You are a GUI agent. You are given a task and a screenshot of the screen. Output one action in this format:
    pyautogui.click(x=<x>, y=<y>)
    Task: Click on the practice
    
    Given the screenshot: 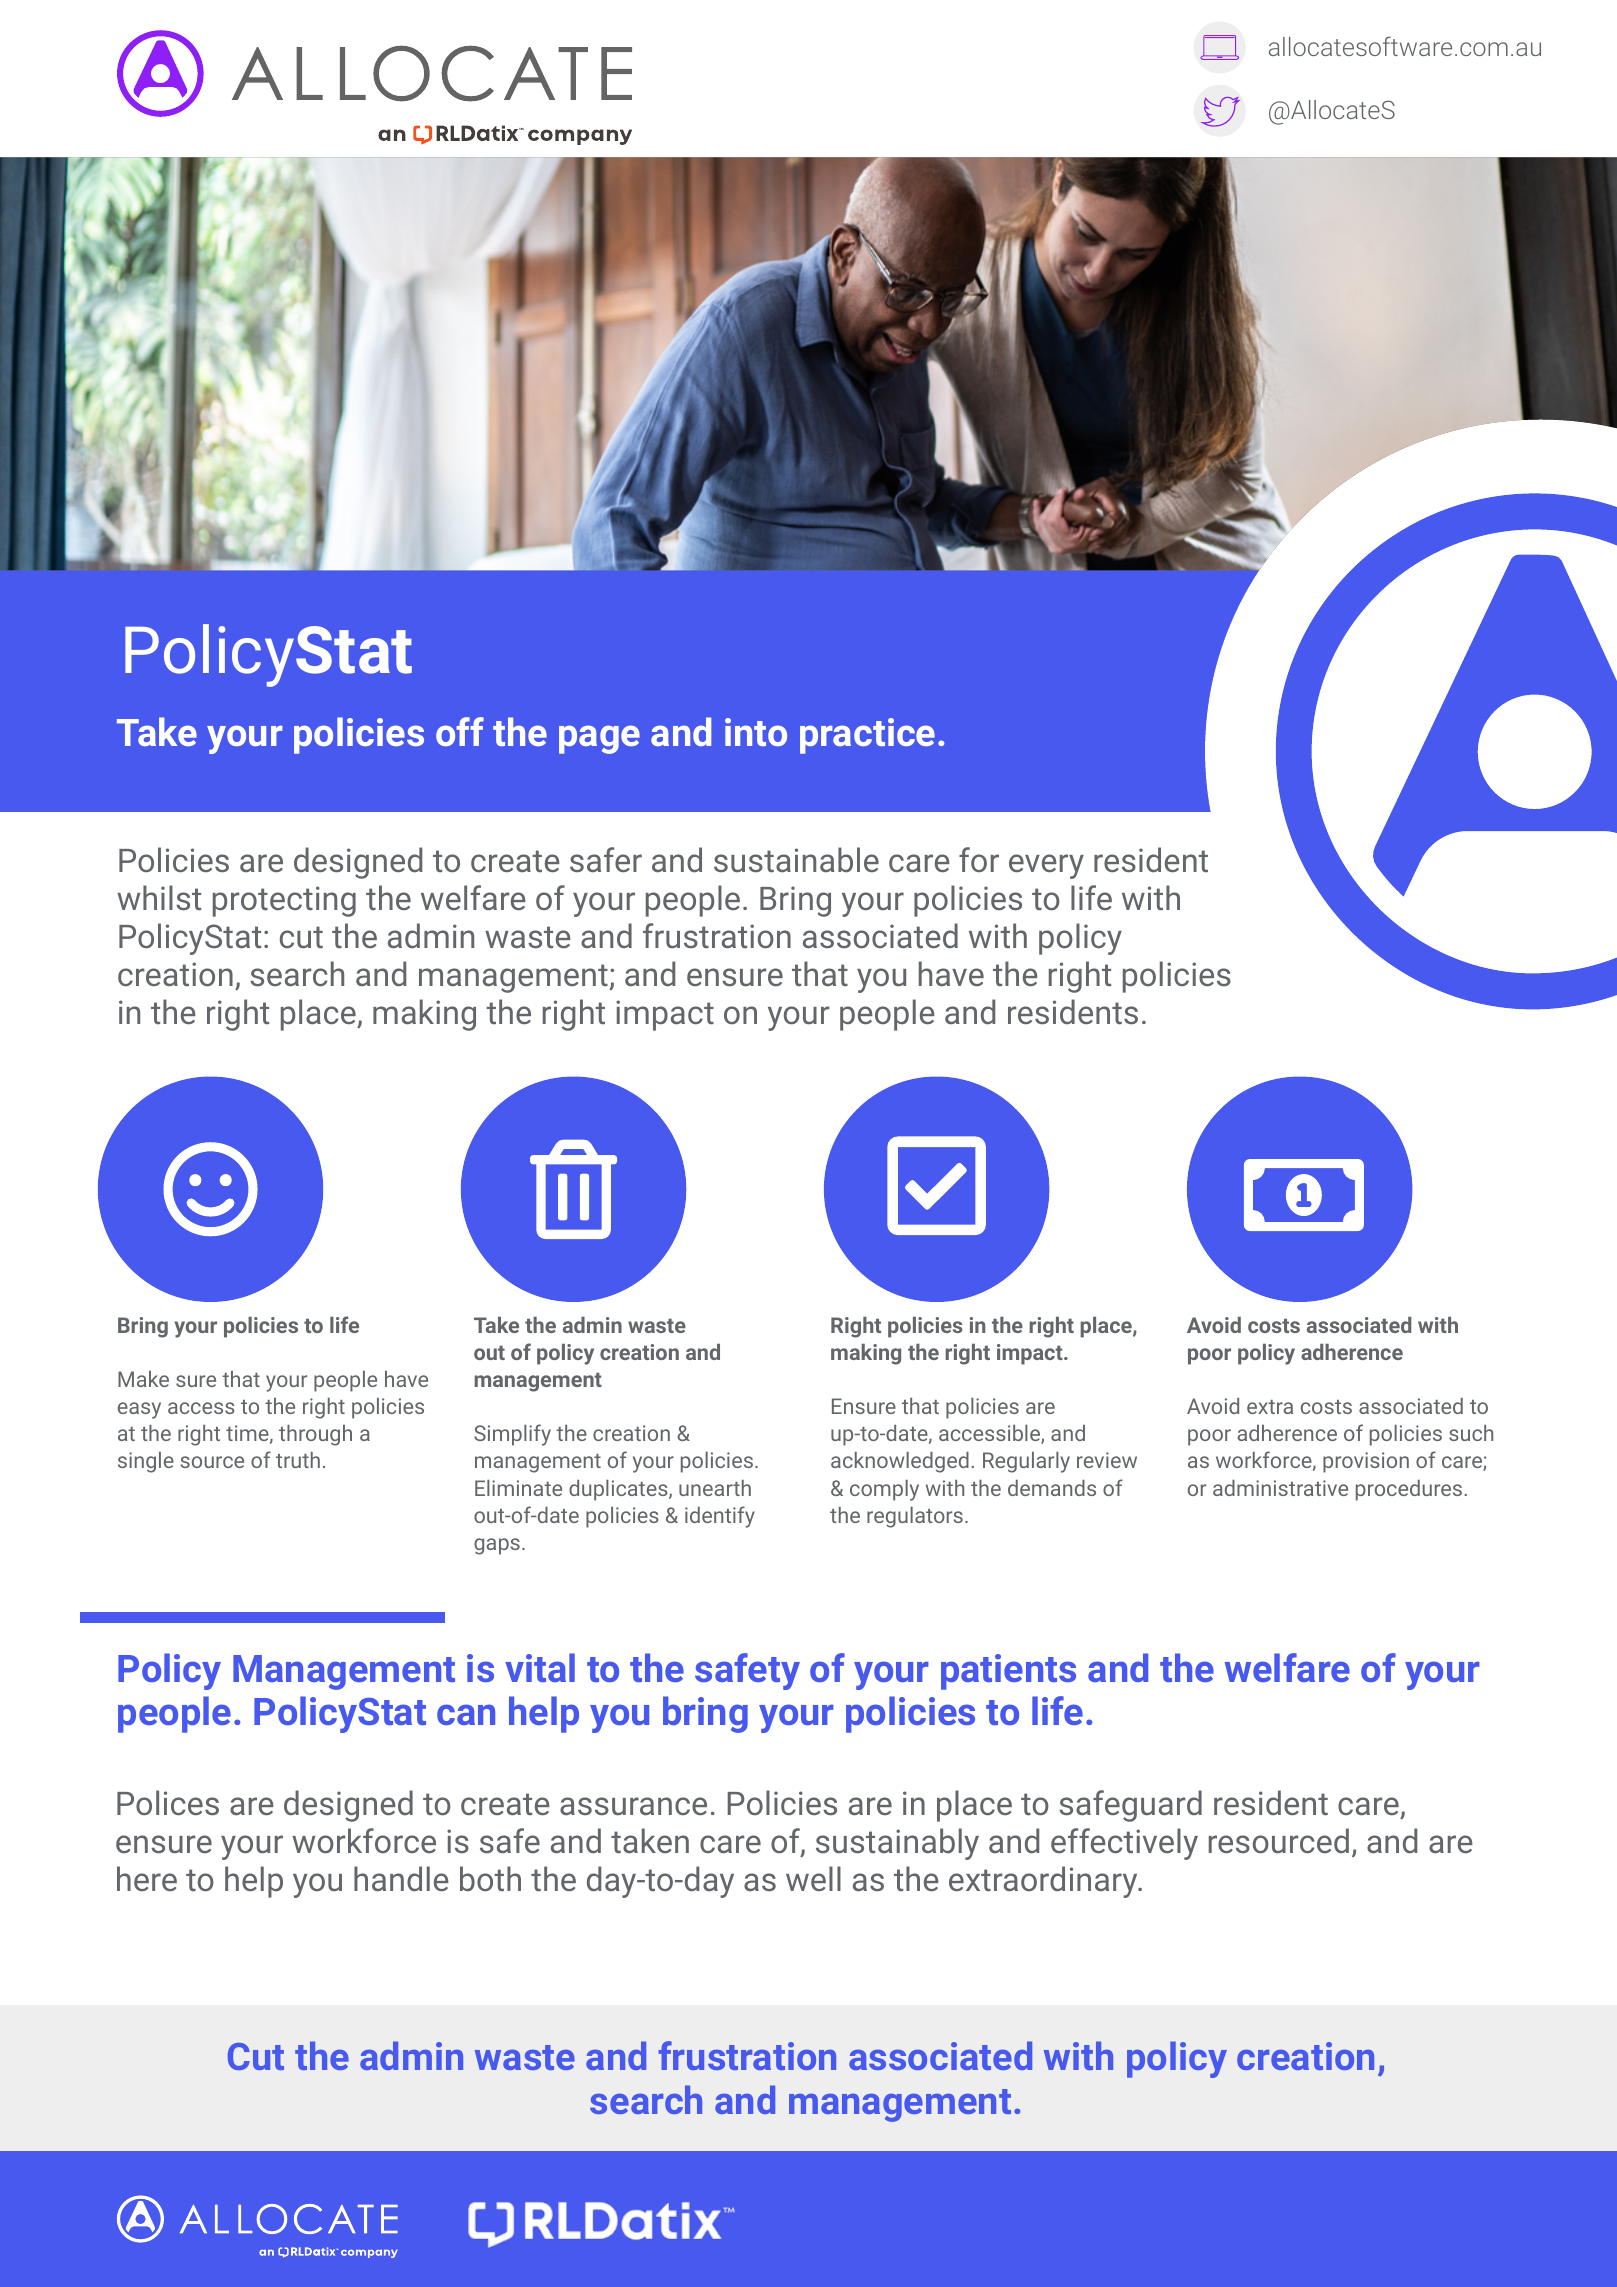 What is the action you would take?
    pyautogui.click(x=867, y=736)
